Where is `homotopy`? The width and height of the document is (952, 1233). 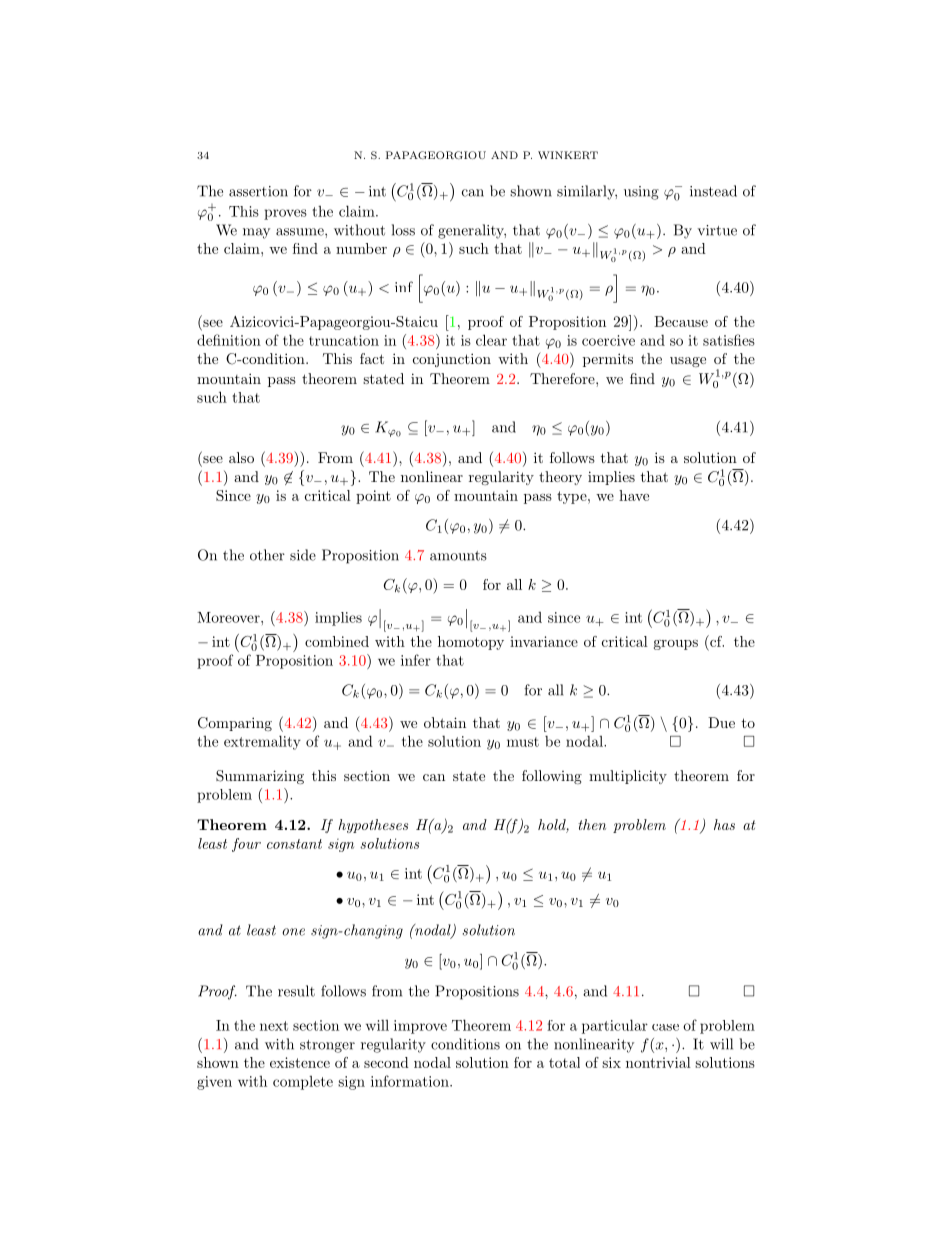 homotopy is located at coordinates (471, 643).
